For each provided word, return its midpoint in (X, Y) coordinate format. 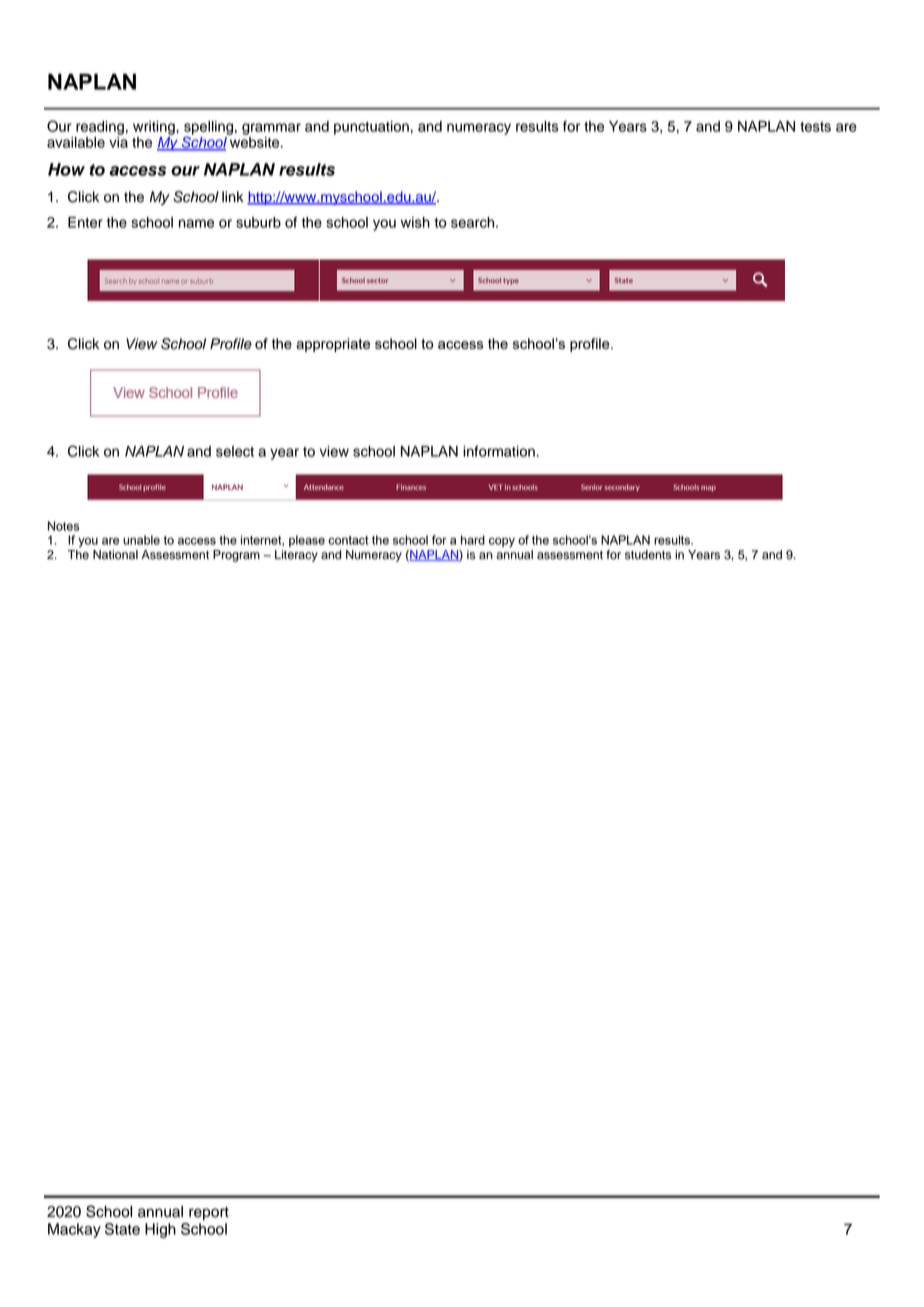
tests (815, 127)
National (115, 555)
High (160, 1230)
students (648, 555)
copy (502, 542)
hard (473, 540)
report (209, 1214)
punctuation (371, 128)
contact (348, 540)
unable (141, 540)
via (118, 142)
